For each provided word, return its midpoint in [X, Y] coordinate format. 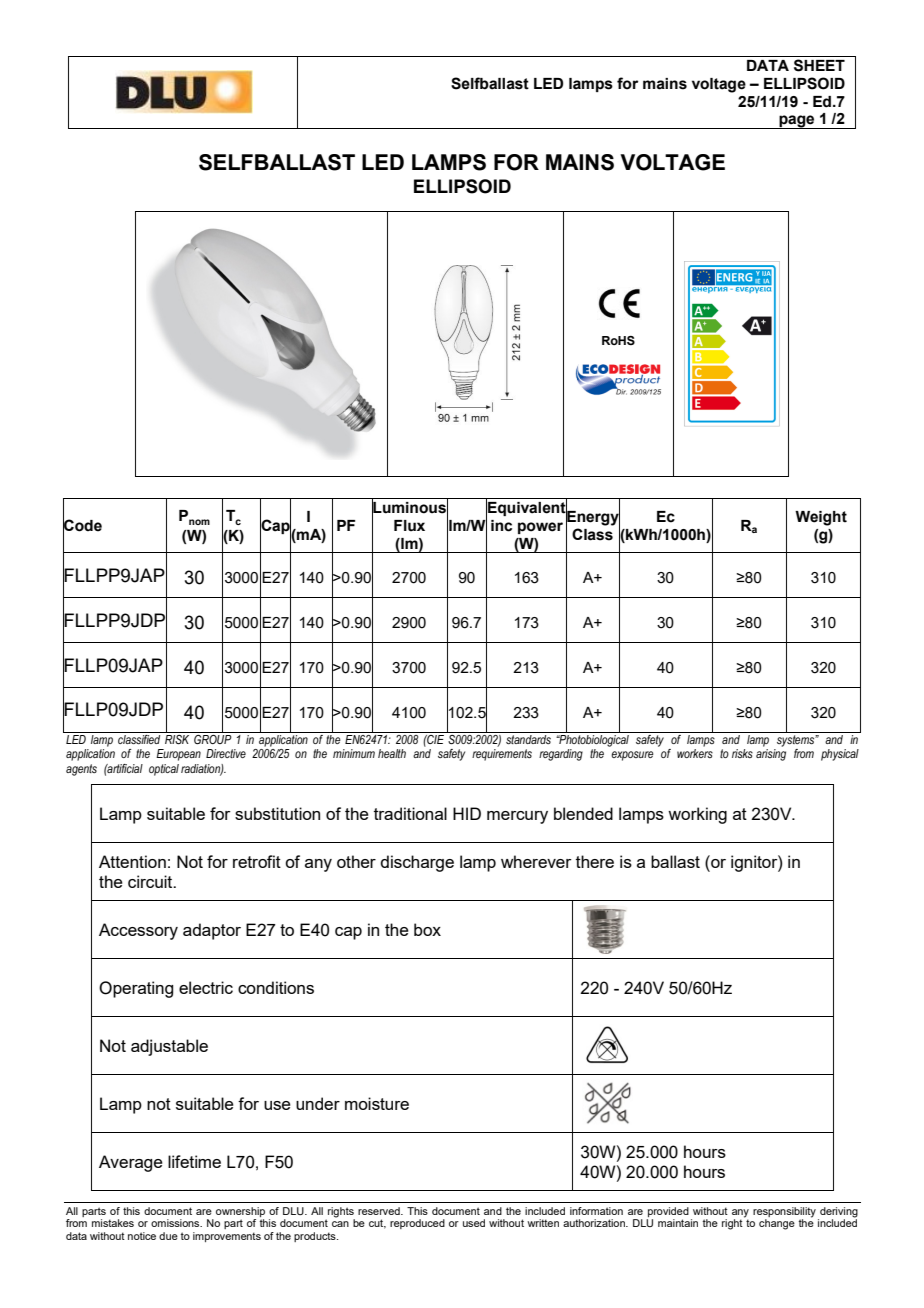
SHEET [819, 65]
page [797, 122]
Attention [132, 861]
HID [467, 813]
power [540, 528]
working [697, 815]
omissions [176, 1223]
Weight [821, 518]
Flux [409, 525]
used [474, 1223]
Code [82, 525]
